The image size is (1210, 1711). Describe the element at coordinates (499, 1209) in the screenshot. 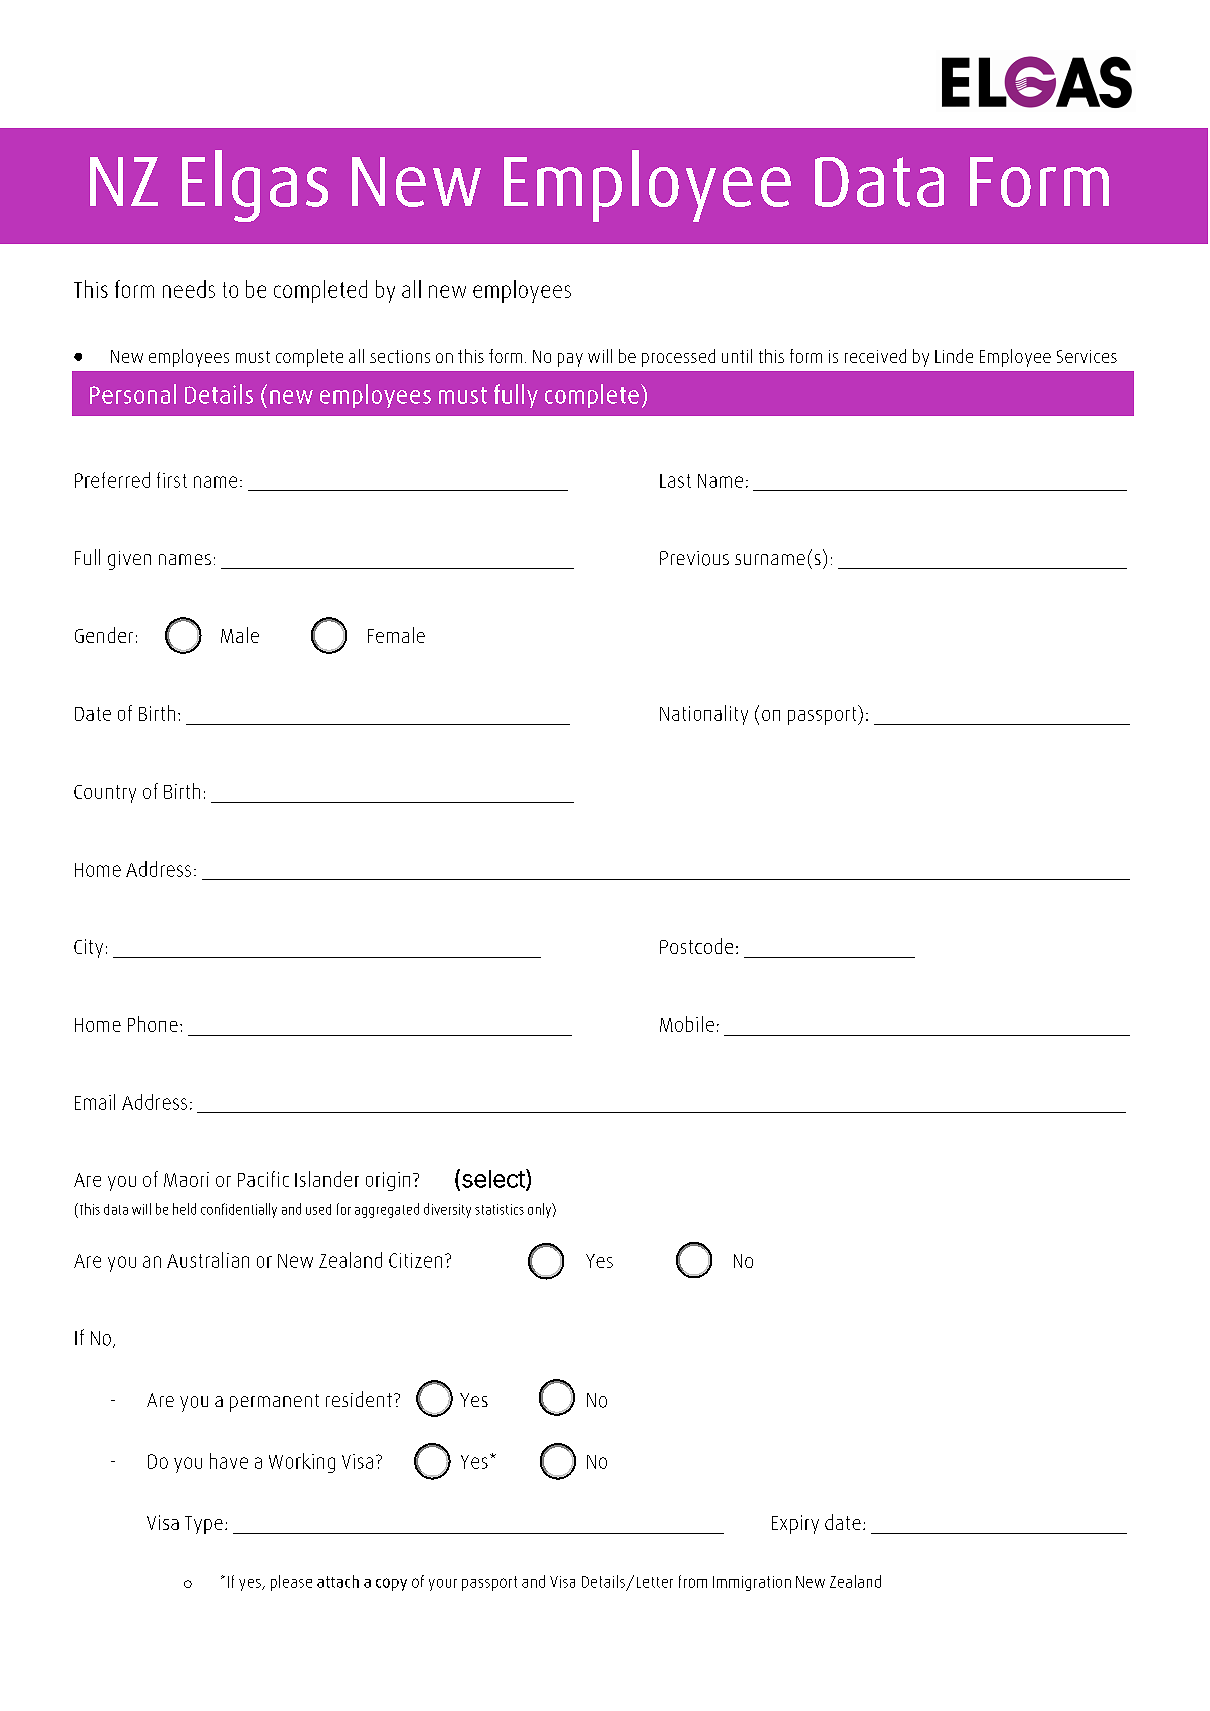

I see `statistics` at that location.
